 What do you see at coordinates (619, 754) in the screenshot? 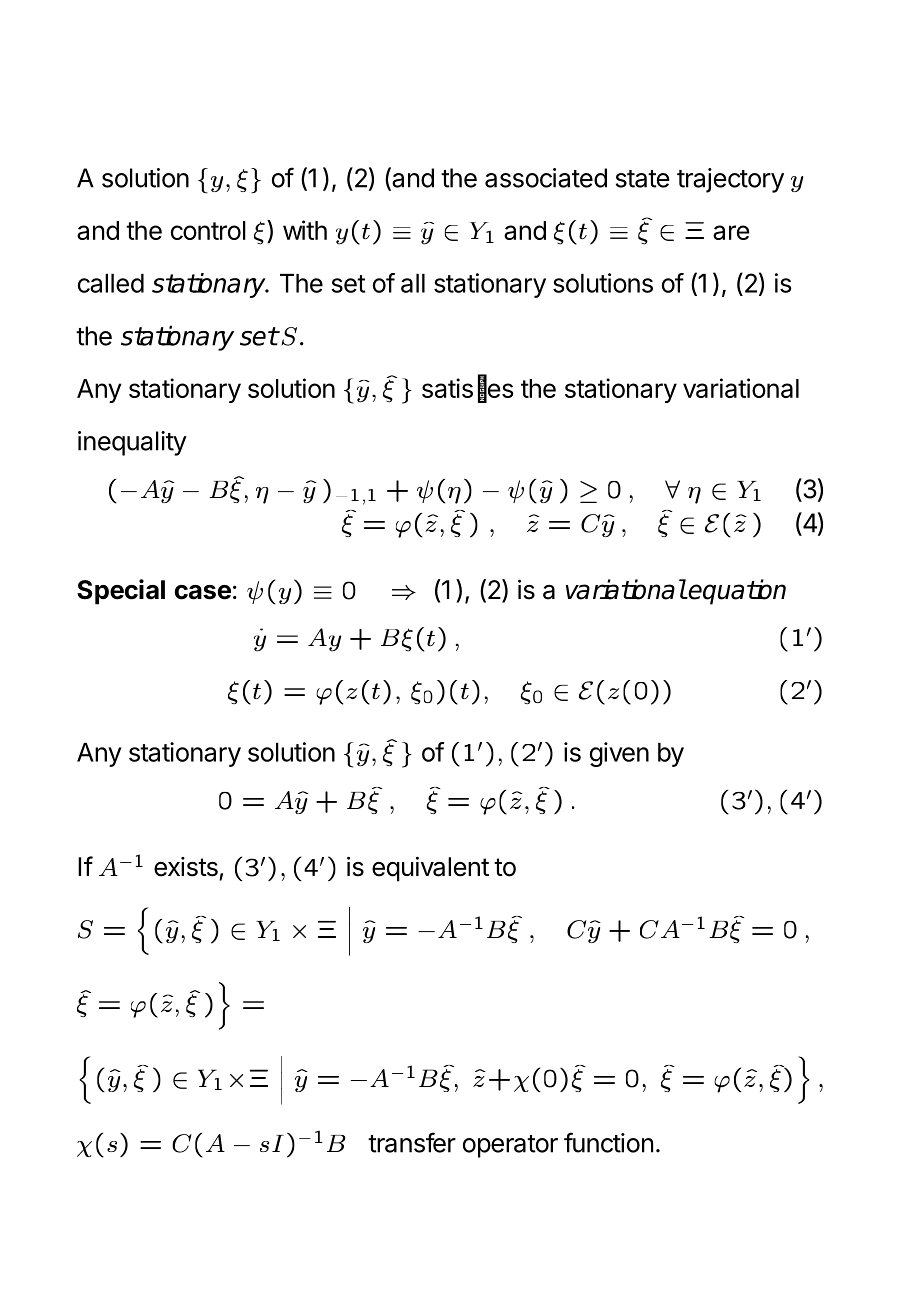
I see `given` at bounding box center [619, 754].
